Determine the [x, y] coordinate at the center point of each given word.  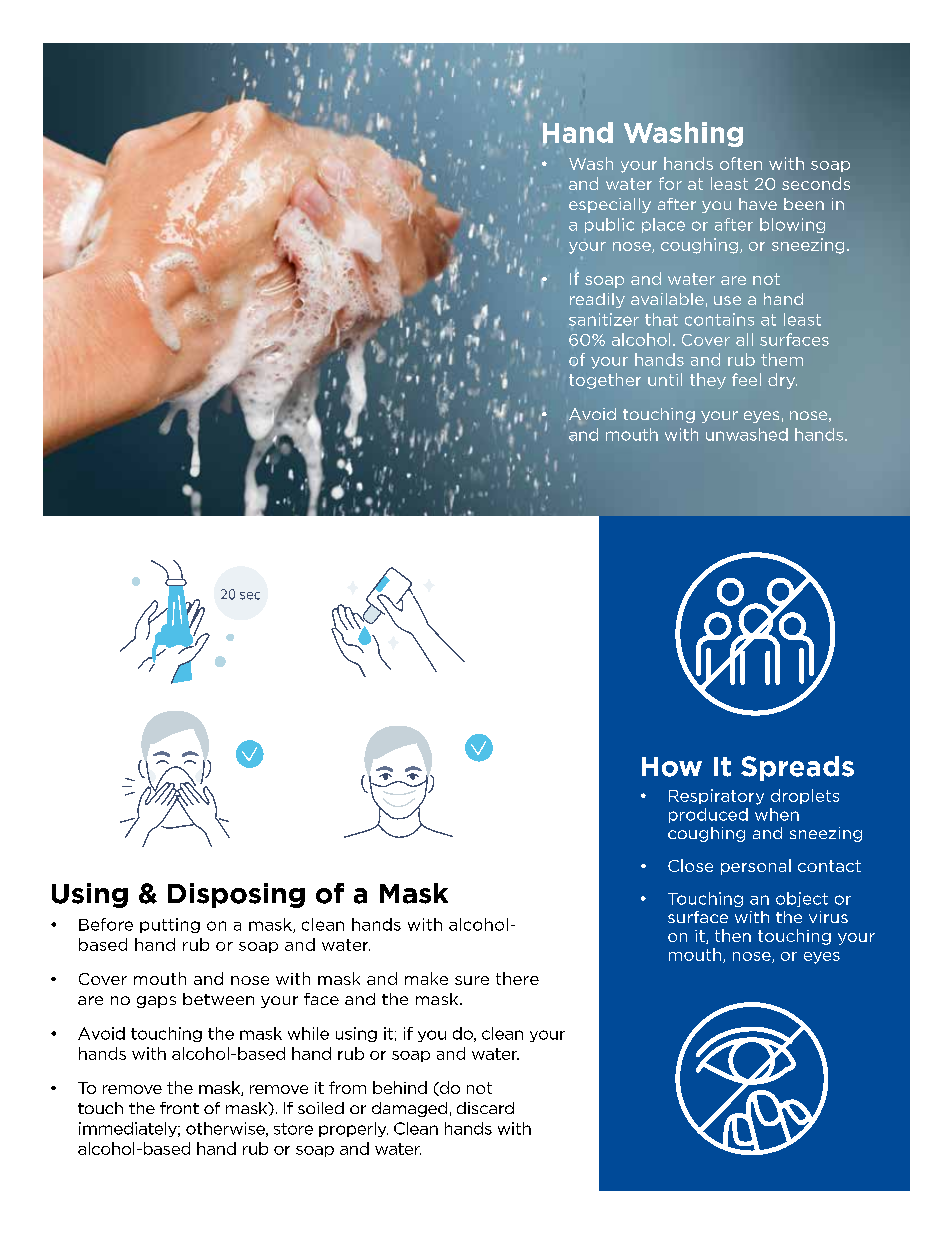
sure [472, 980]
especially [610, 205]
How [672, 767]
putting [170, 925]
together [605, 381]
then [733, 935]
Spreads [797, 768]
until [665, 379]
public [609, 225]
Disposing [236, 895]
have [758, 204]
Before [106, 924]
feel [746, 379]
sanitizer [604, 319]
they [708, 381]
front [179, 1108]
